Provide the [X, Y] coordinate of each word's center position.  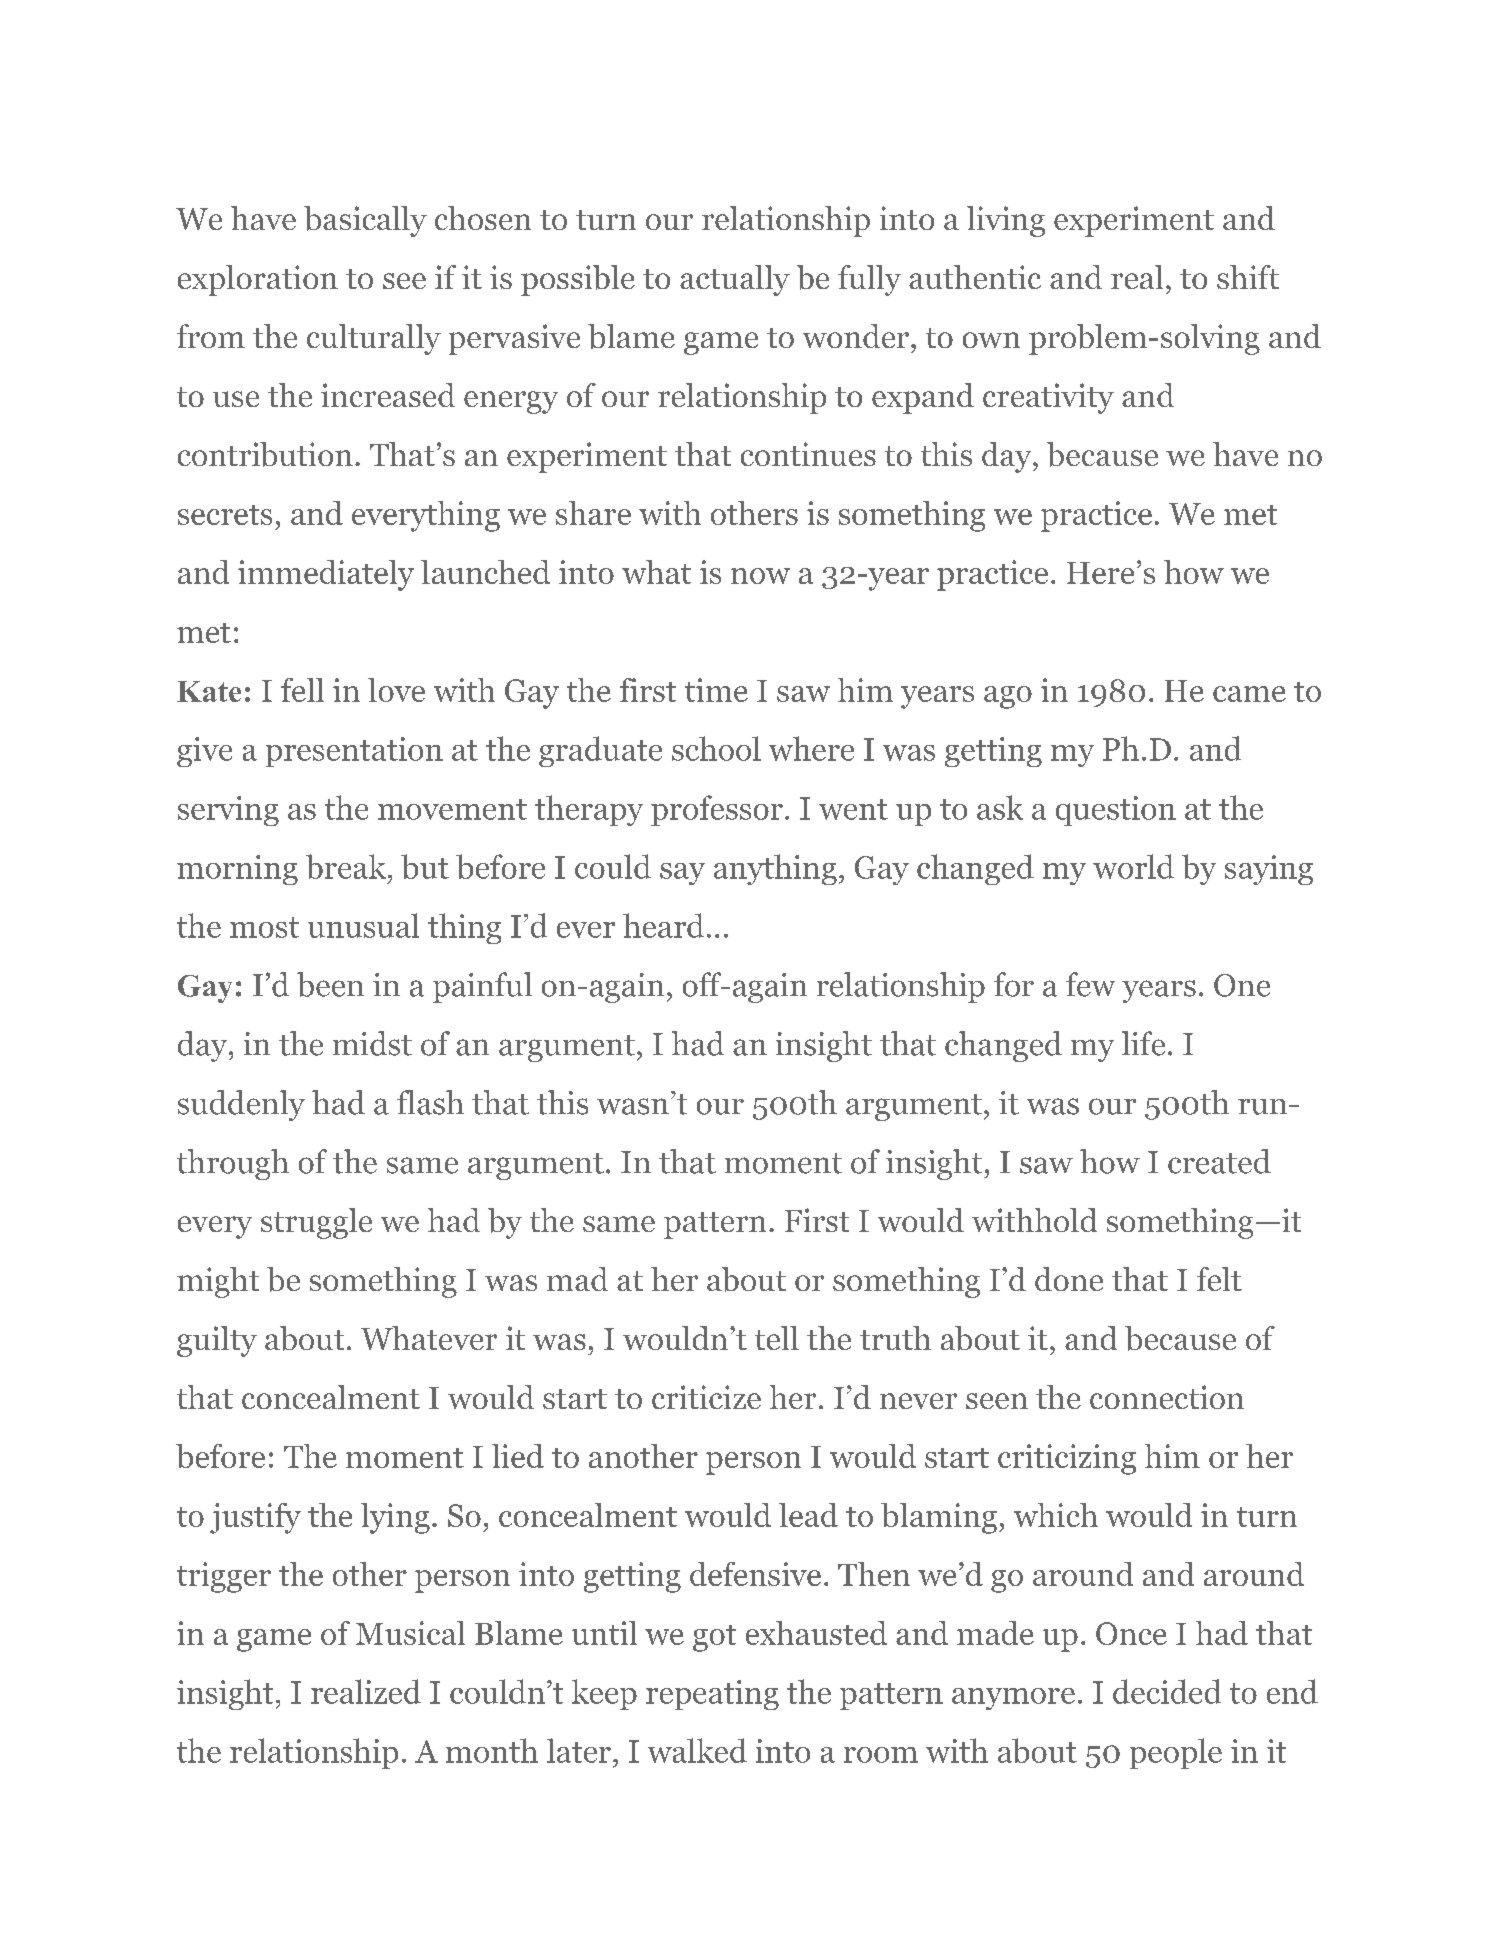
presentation [354, 752]
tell [777, 1338]
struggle [316, 1223]
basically [365, 221]
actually [735, 280]
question [1116, 811]
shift [1248, 277]
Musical [410, 1633]
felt [1219, 1279]
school [716, 748]
